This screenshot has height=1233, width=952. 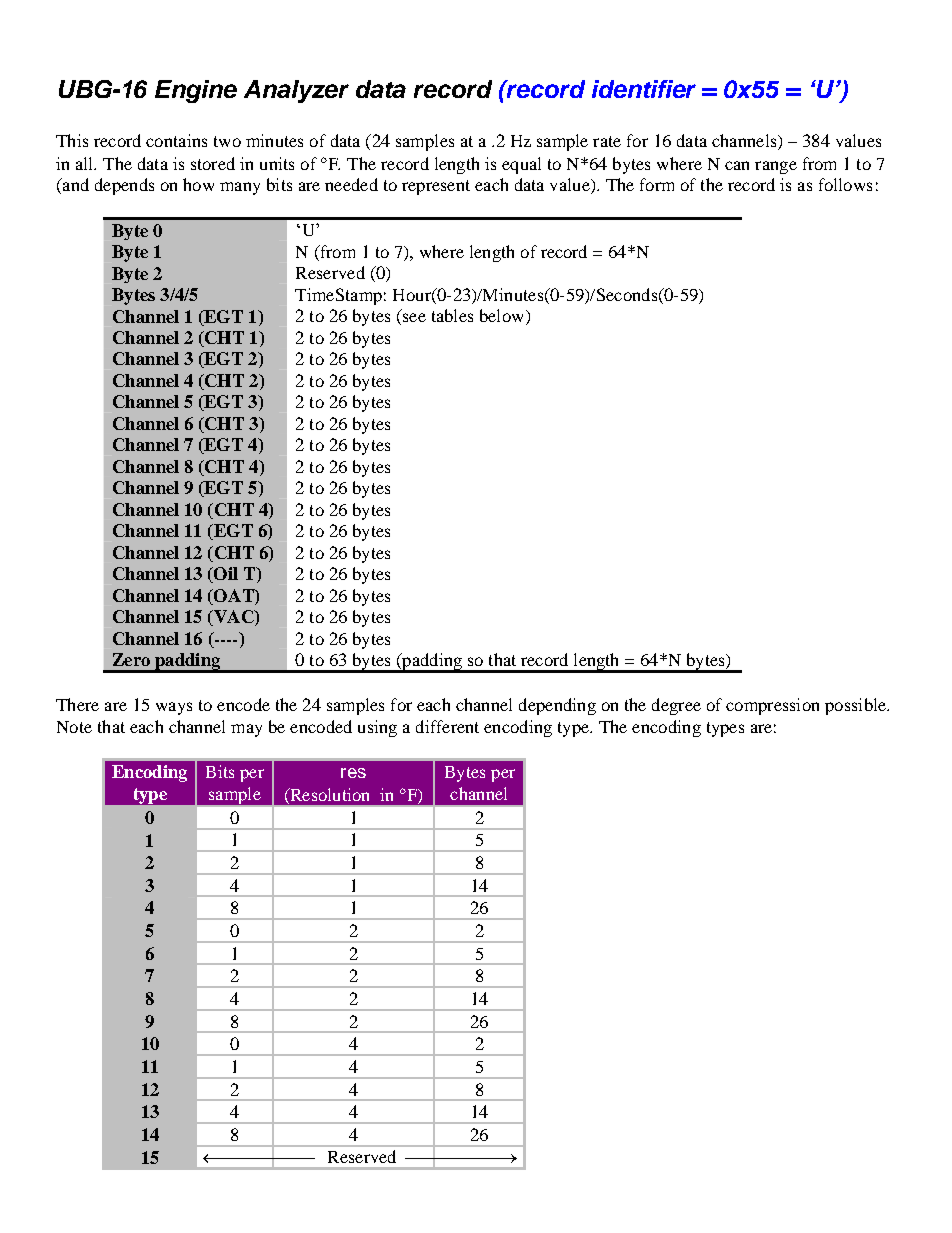 What do you see at coordinates (414, 317) in the screenshot?
I see `see` at bounding box center [414, 317].
